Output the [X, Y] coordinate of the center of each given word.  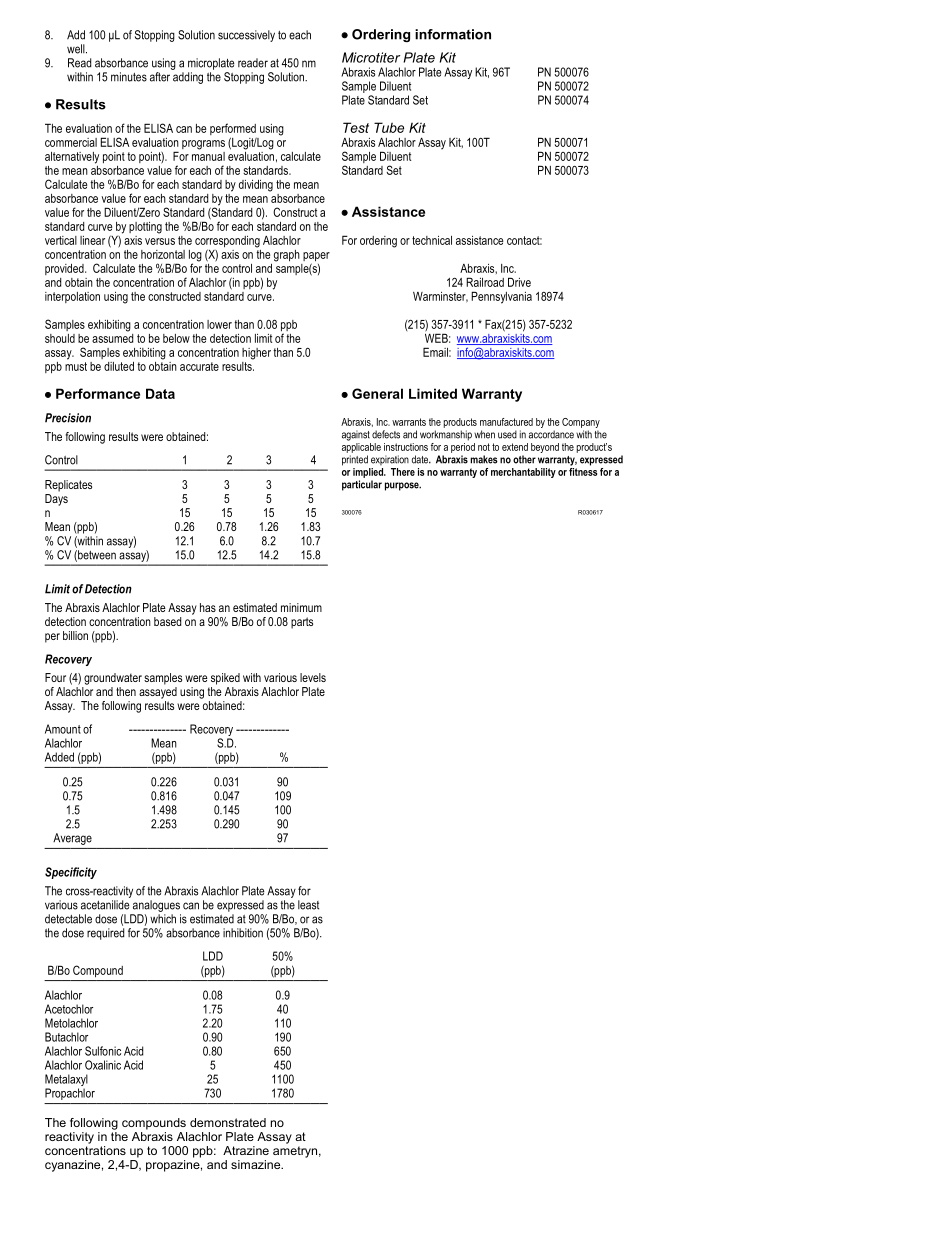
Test [356, 127]
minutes [129, 77]
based [167, 621]
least [308, 905]
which [163, 919]
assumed [112, 337]
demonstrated [228, 1122]
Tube [389, 127]
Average [72, 839]
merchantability [523, 473]
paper [316, 258]
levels [313, 677]
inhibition [243, 933]
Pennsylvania [501, 297]
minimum [301, 607]
